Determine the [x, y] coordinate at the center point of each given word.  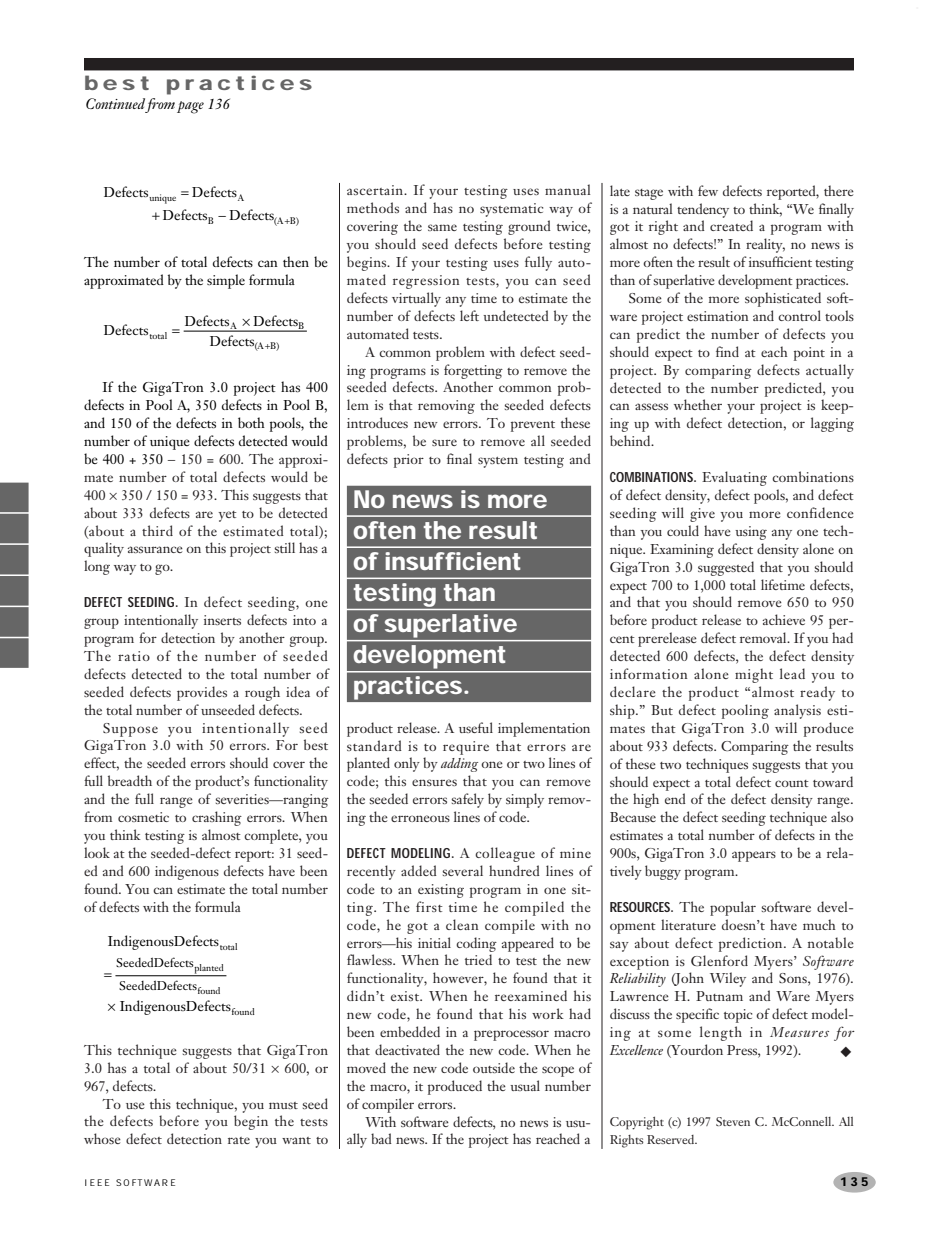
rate [239, 1140]
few [708, 190]
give [702, 515]
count [792, 783]
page [190, 107]
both [251, 422]
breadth [130, 780]
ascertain [376, 190]
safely [468, 800]
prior [409, 461]
